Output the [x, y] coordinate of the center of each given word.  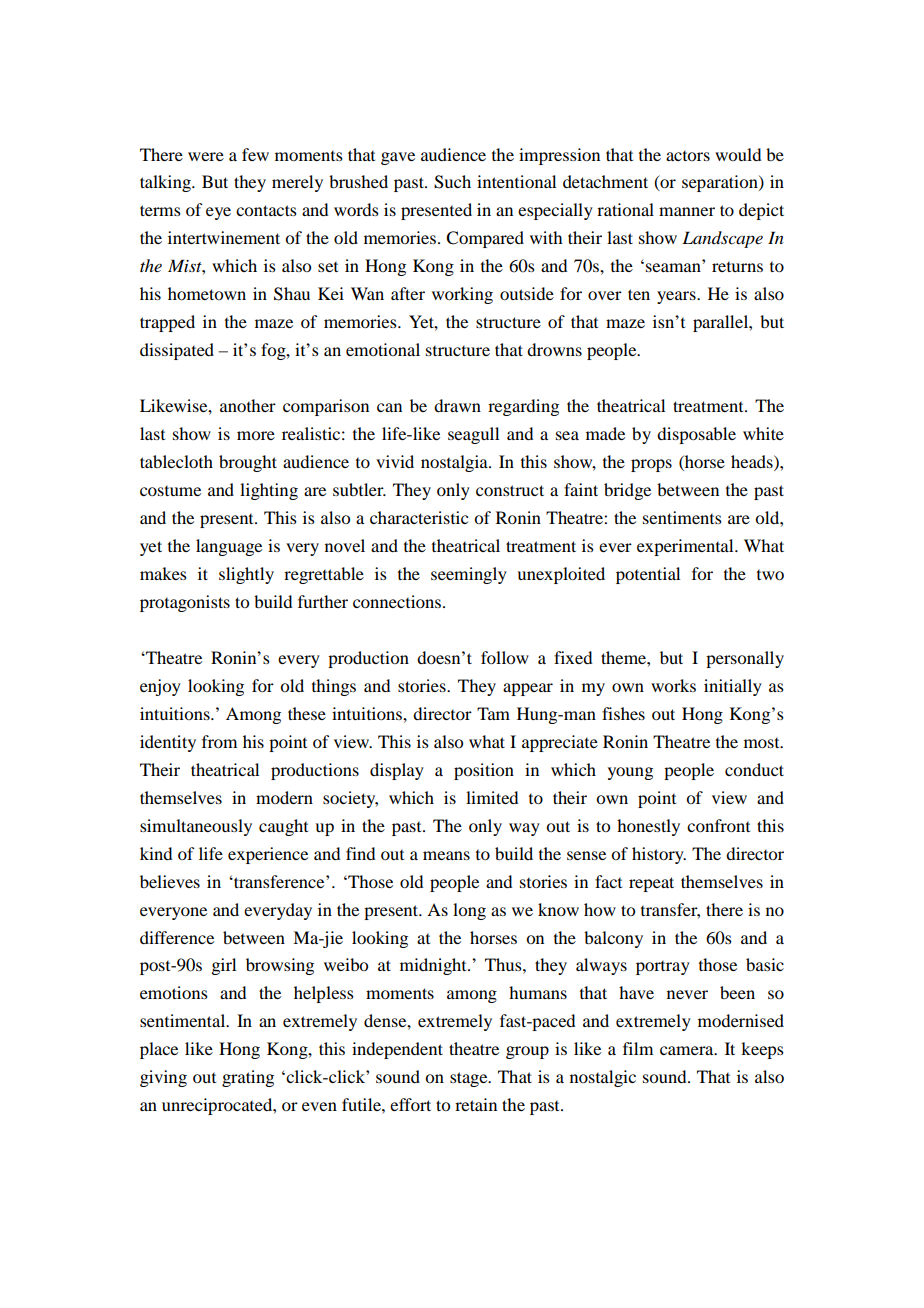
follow [505, 657]
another [248, 405]
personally [745, 659]
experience [268, 855]
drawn [457, 405]
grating [248, 1078]
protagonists [185, 603]
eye [218, 213]
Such [452, 182]
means [446, 855]
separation [721, 183]
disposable [696, 435]
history [659, 855]
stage [470, 1079]
